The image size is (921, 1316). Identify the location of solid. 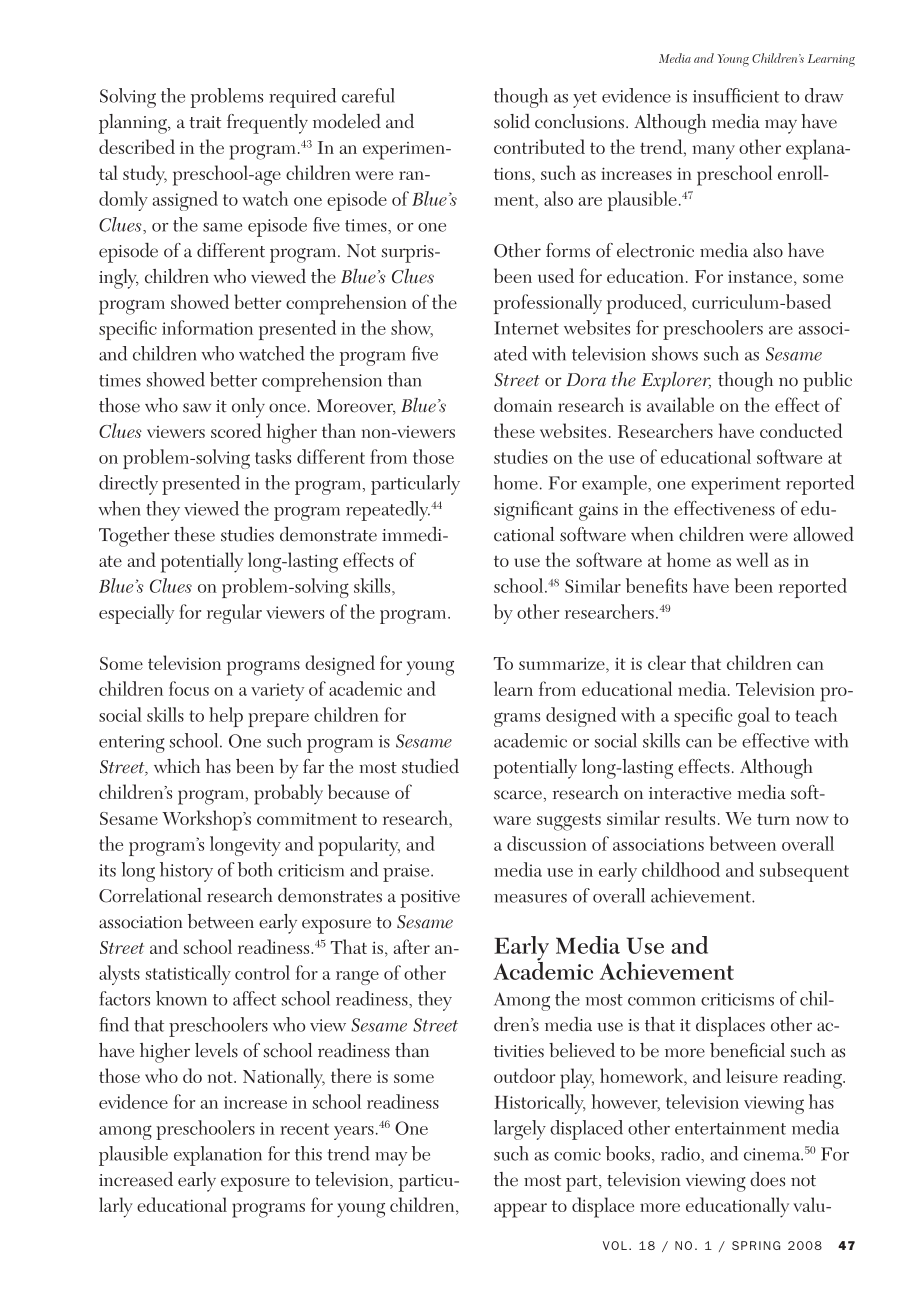
(512, 121).
